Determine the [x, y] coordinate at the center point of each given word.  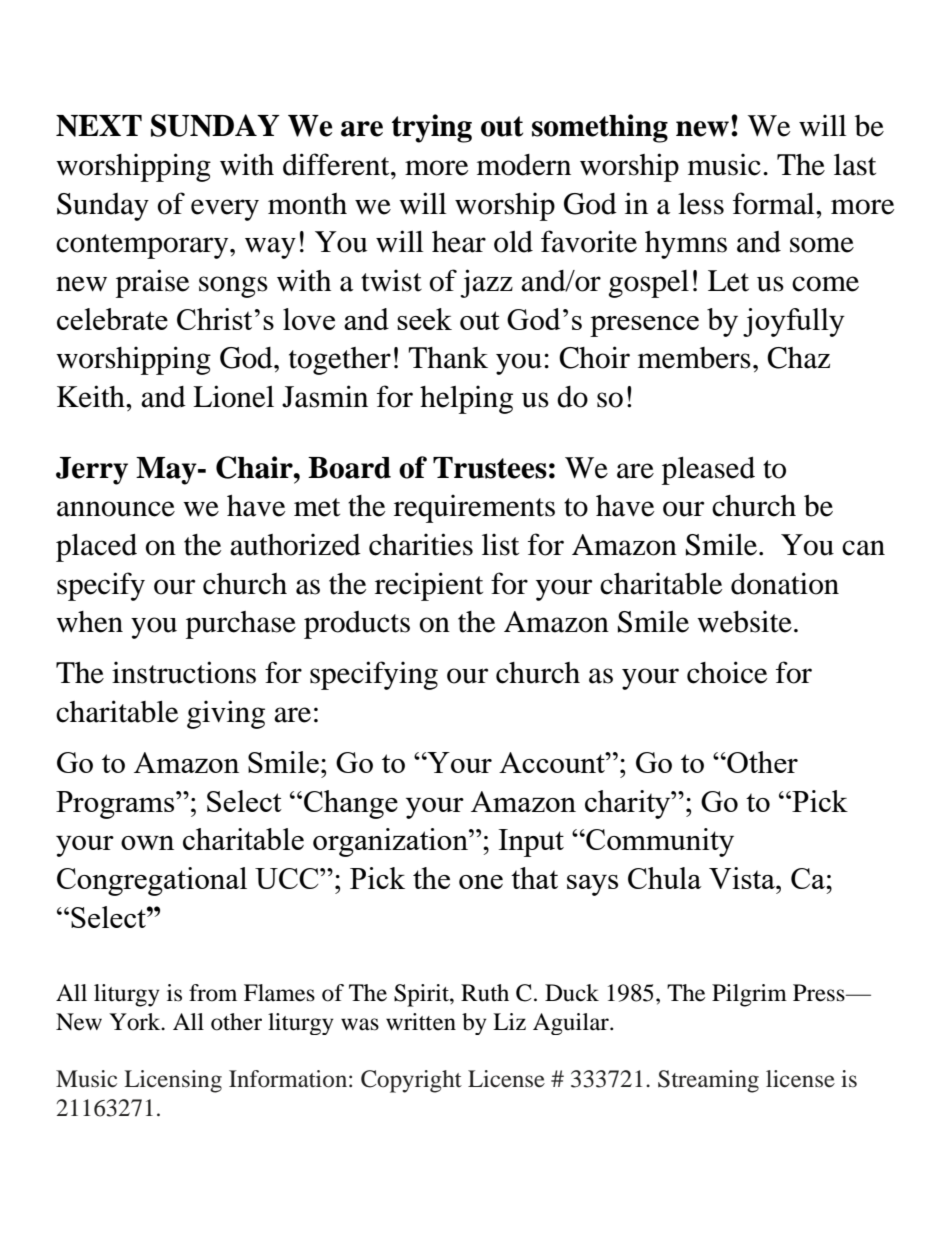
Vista [743, 878]
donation [785, 583]
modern [524, 165]
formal [775, 203]
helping [466, 399]
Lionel [233, 396]
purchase [241, 625]
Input [531, 843]
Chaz [798, 358]
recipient [429, 586]
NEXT [99, 126]
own [147, 843]
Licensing [173, 1081]
